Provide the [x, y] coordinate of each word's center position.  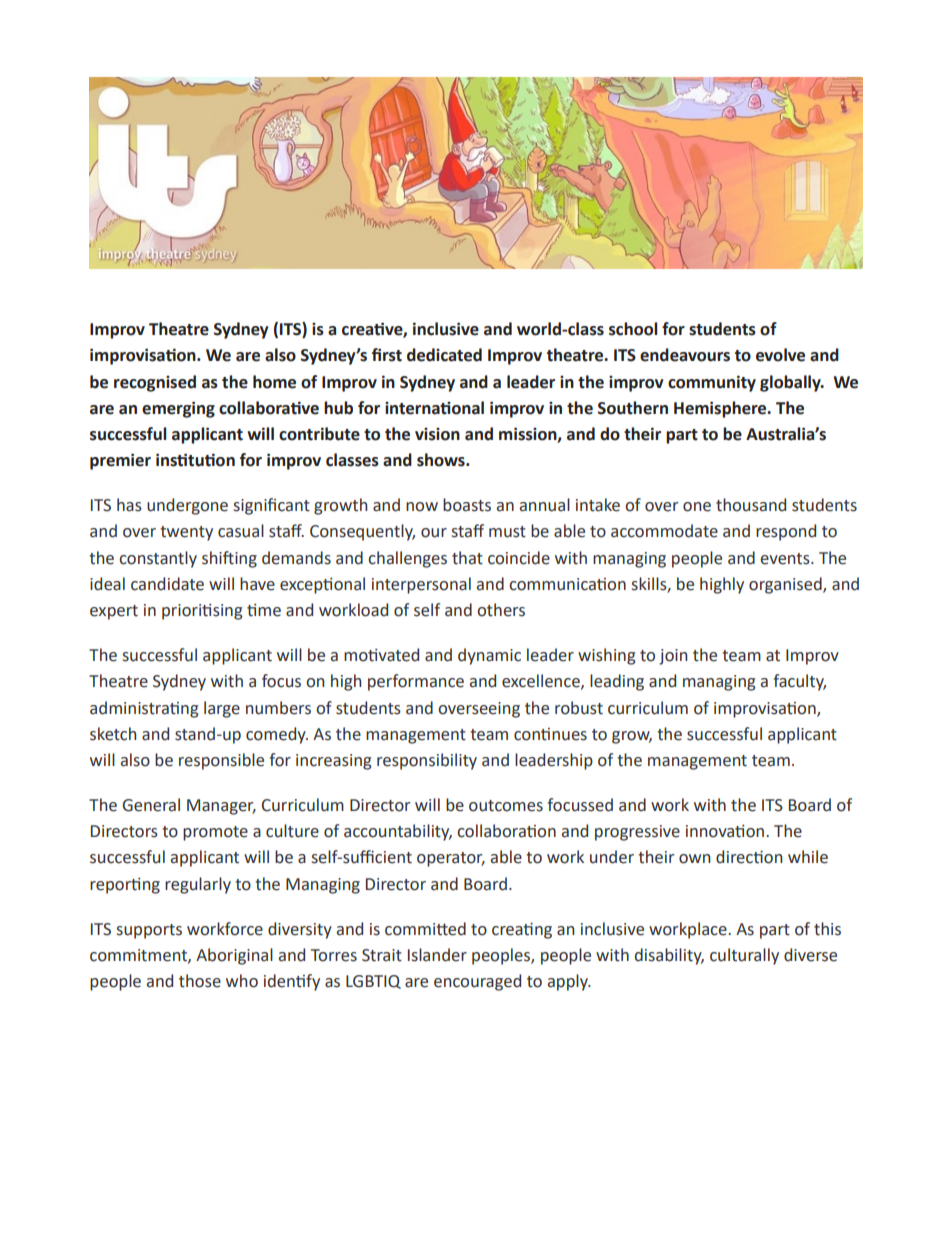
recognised [155, 383]
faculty [799, 682]
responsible [221, 761]
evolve [780, 355]
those [200, 981]
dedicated [444, 355]
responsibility [427, 761]
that [467, 558]
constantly [158, 559]
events [786, 559]
